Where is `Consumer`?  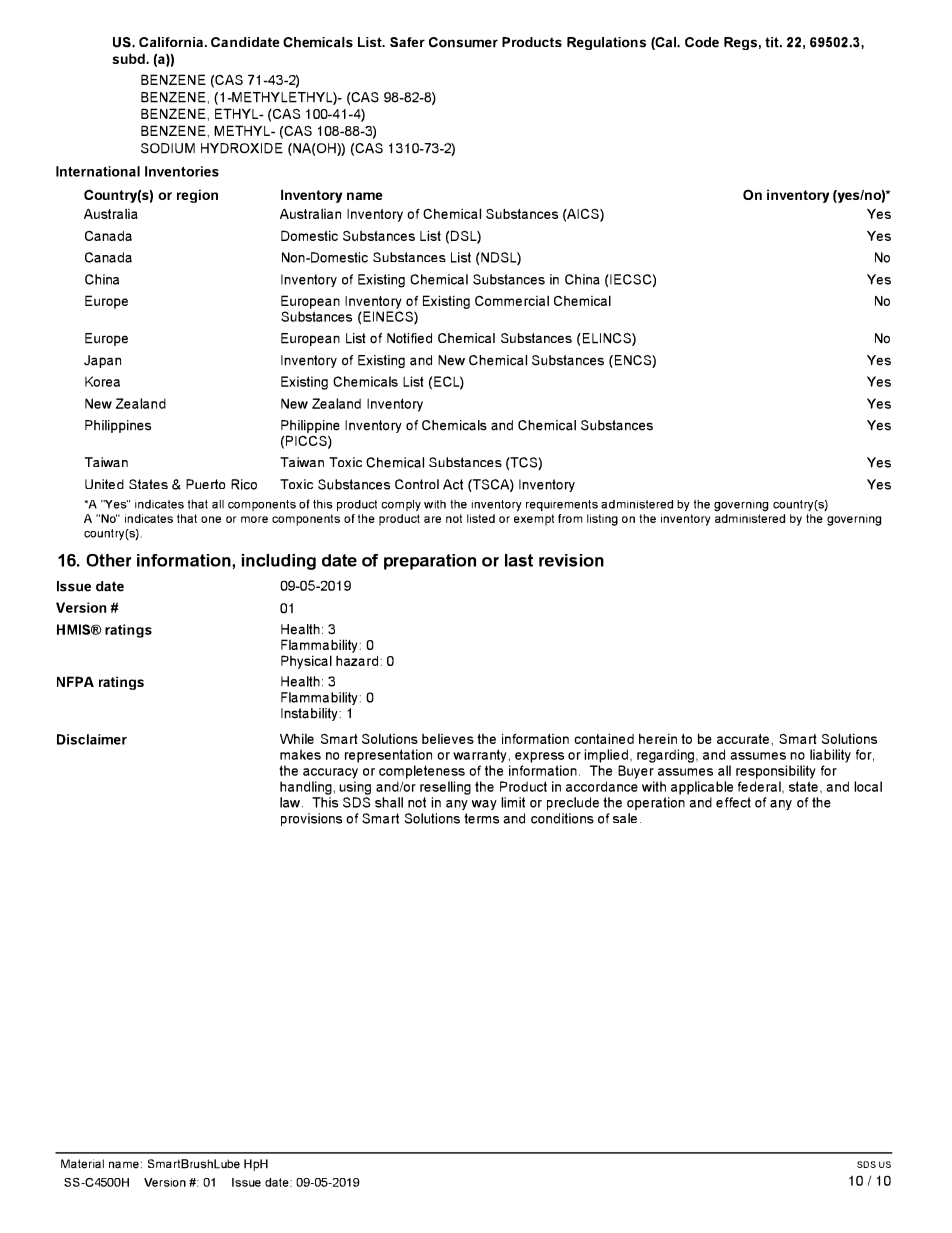
Consumer is located at coordinates (463, 42).
